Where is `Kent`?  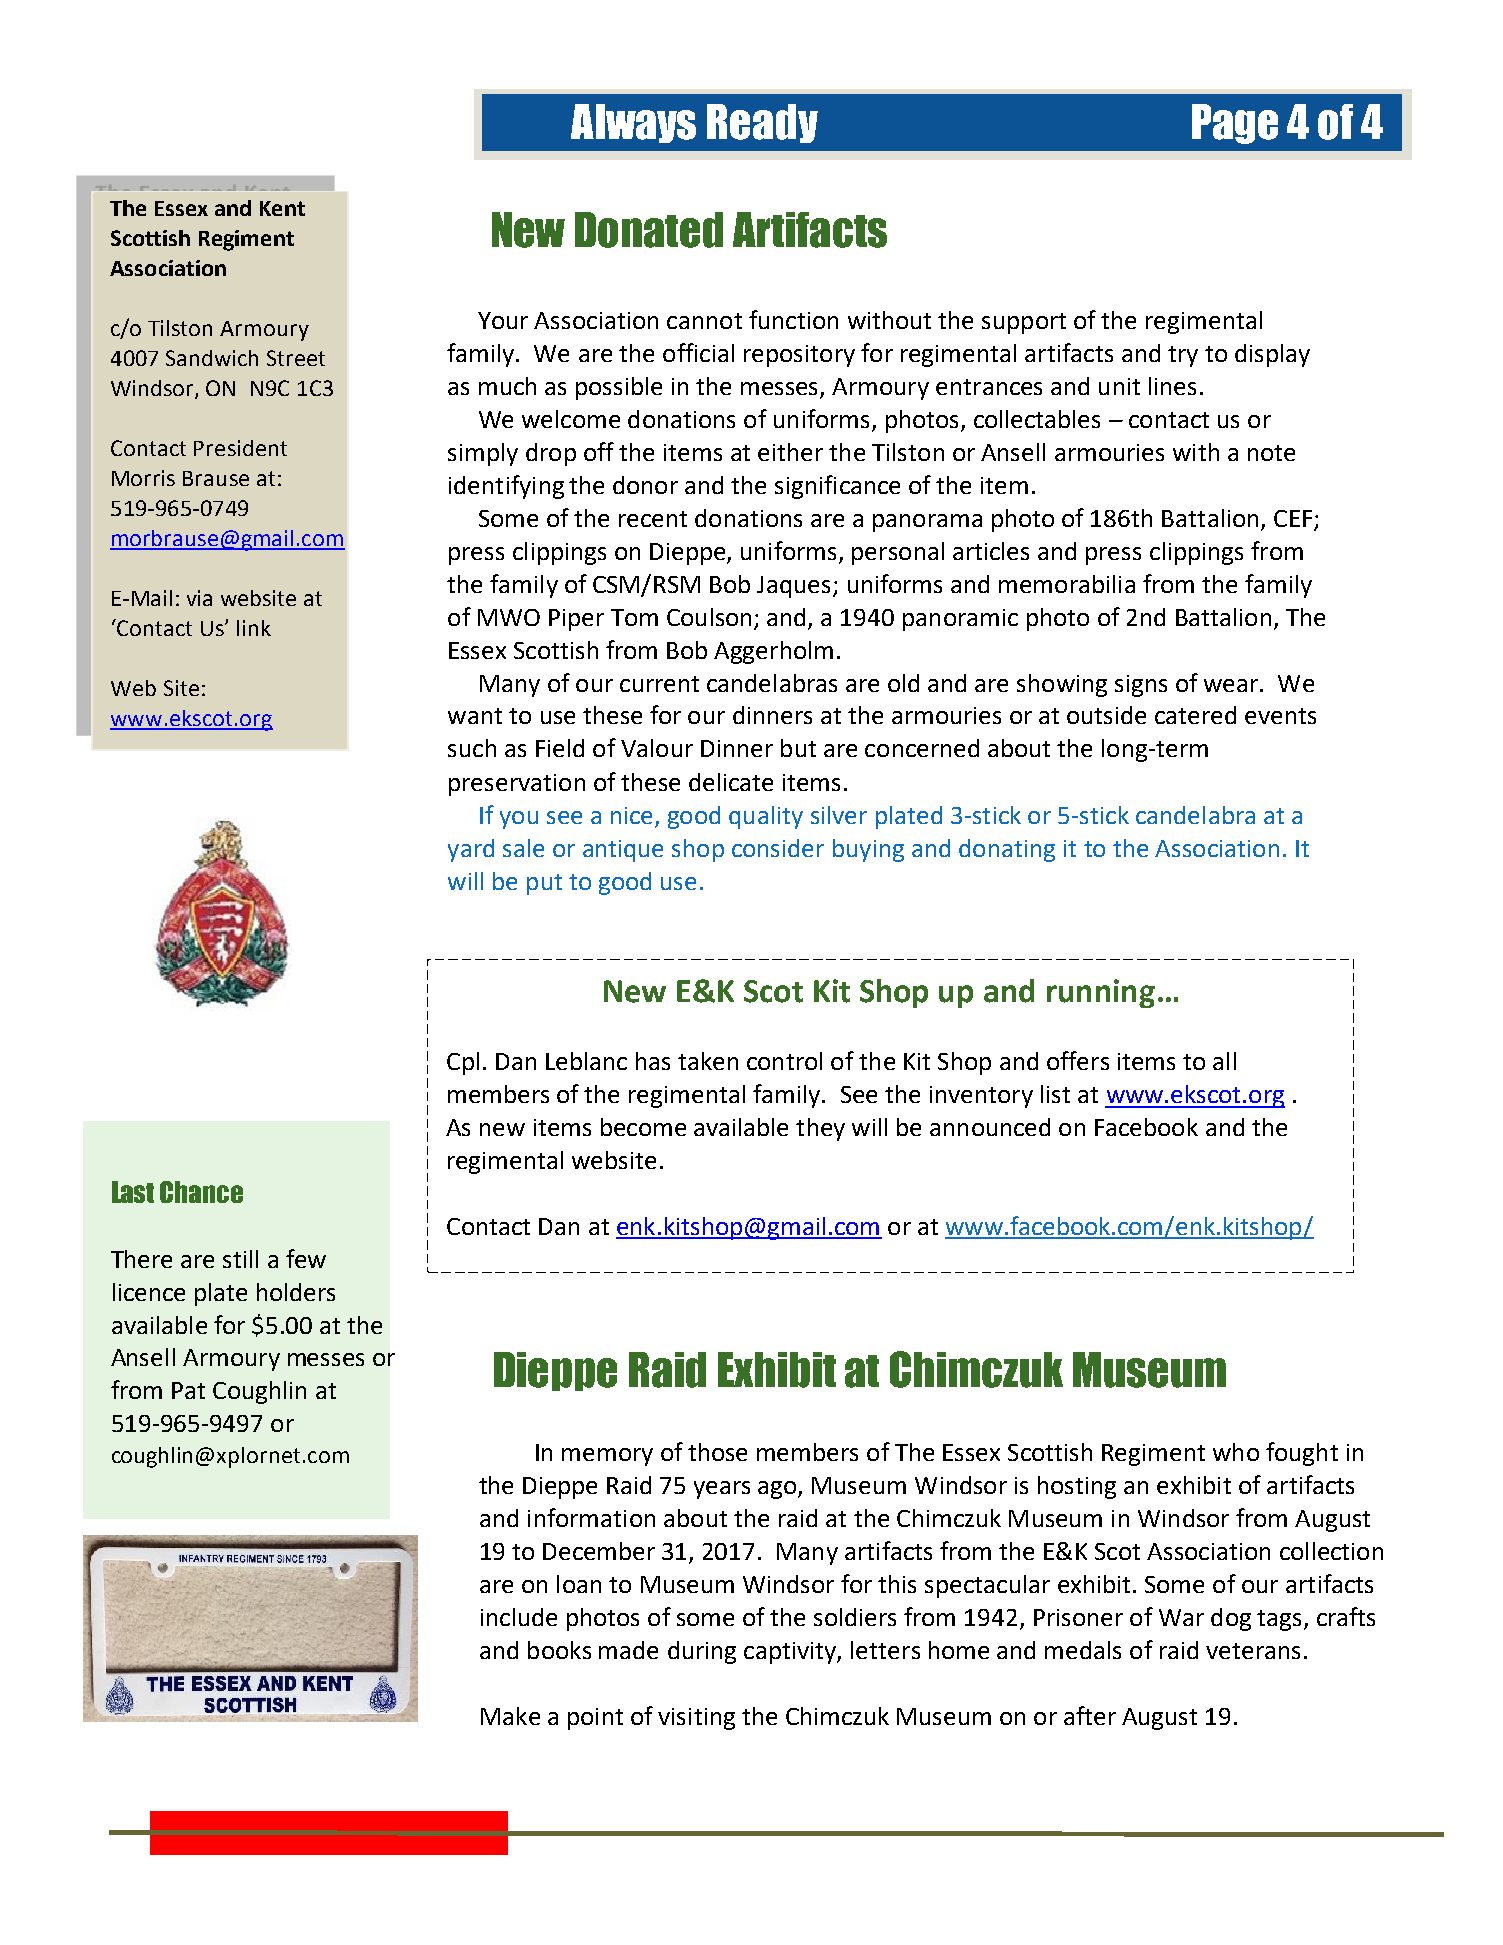
Kent is located at coordinates (282, 208).
